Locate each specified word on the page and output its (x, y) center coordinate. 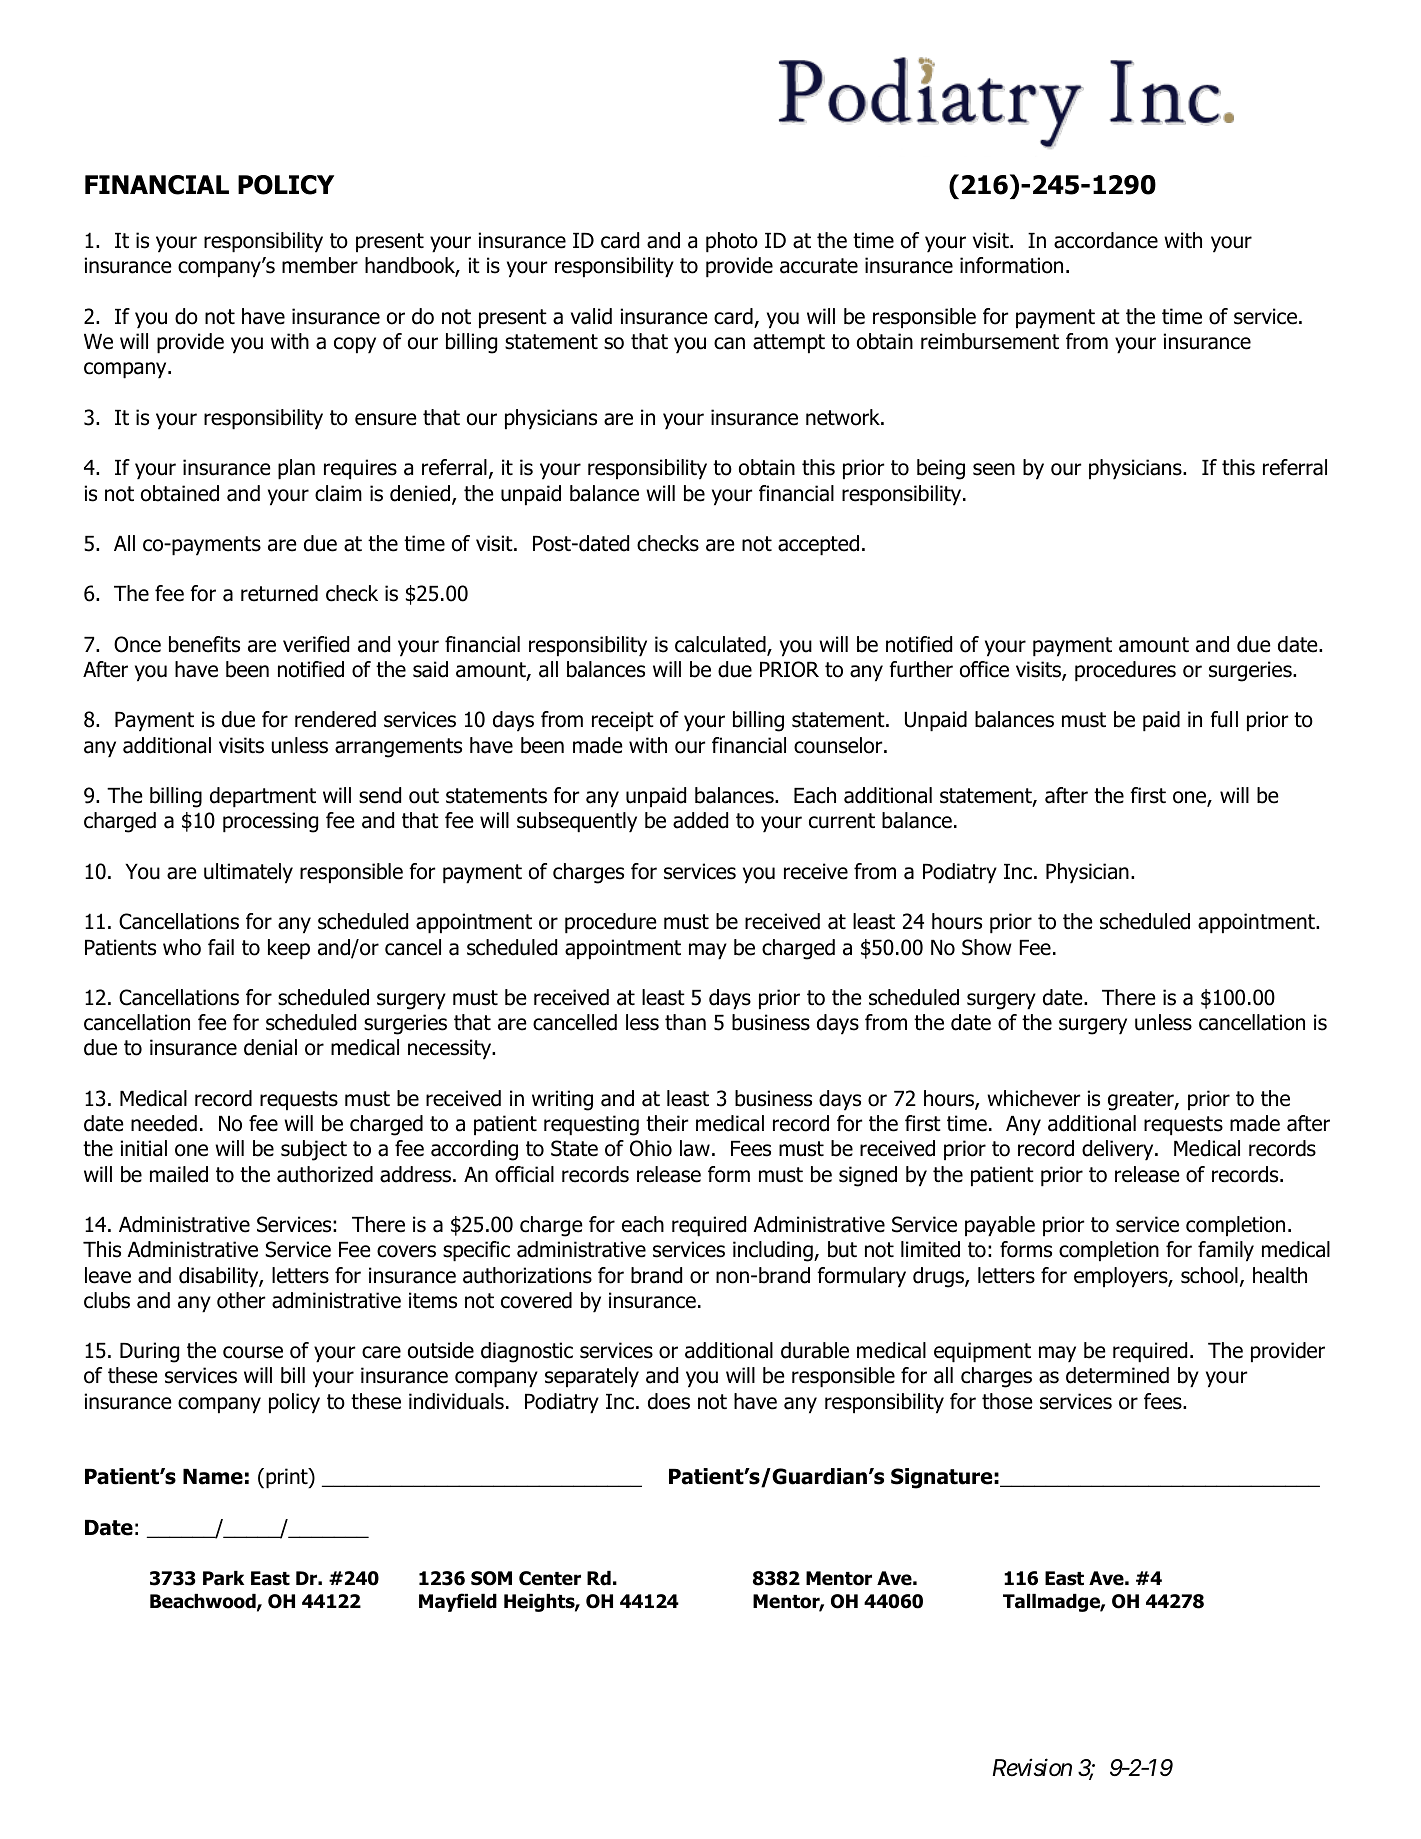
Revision (1032, 1768)
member (320, 265)
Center (550, 1578)
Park (223, 1578)
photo (732, 242)
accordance (1106, 240)
